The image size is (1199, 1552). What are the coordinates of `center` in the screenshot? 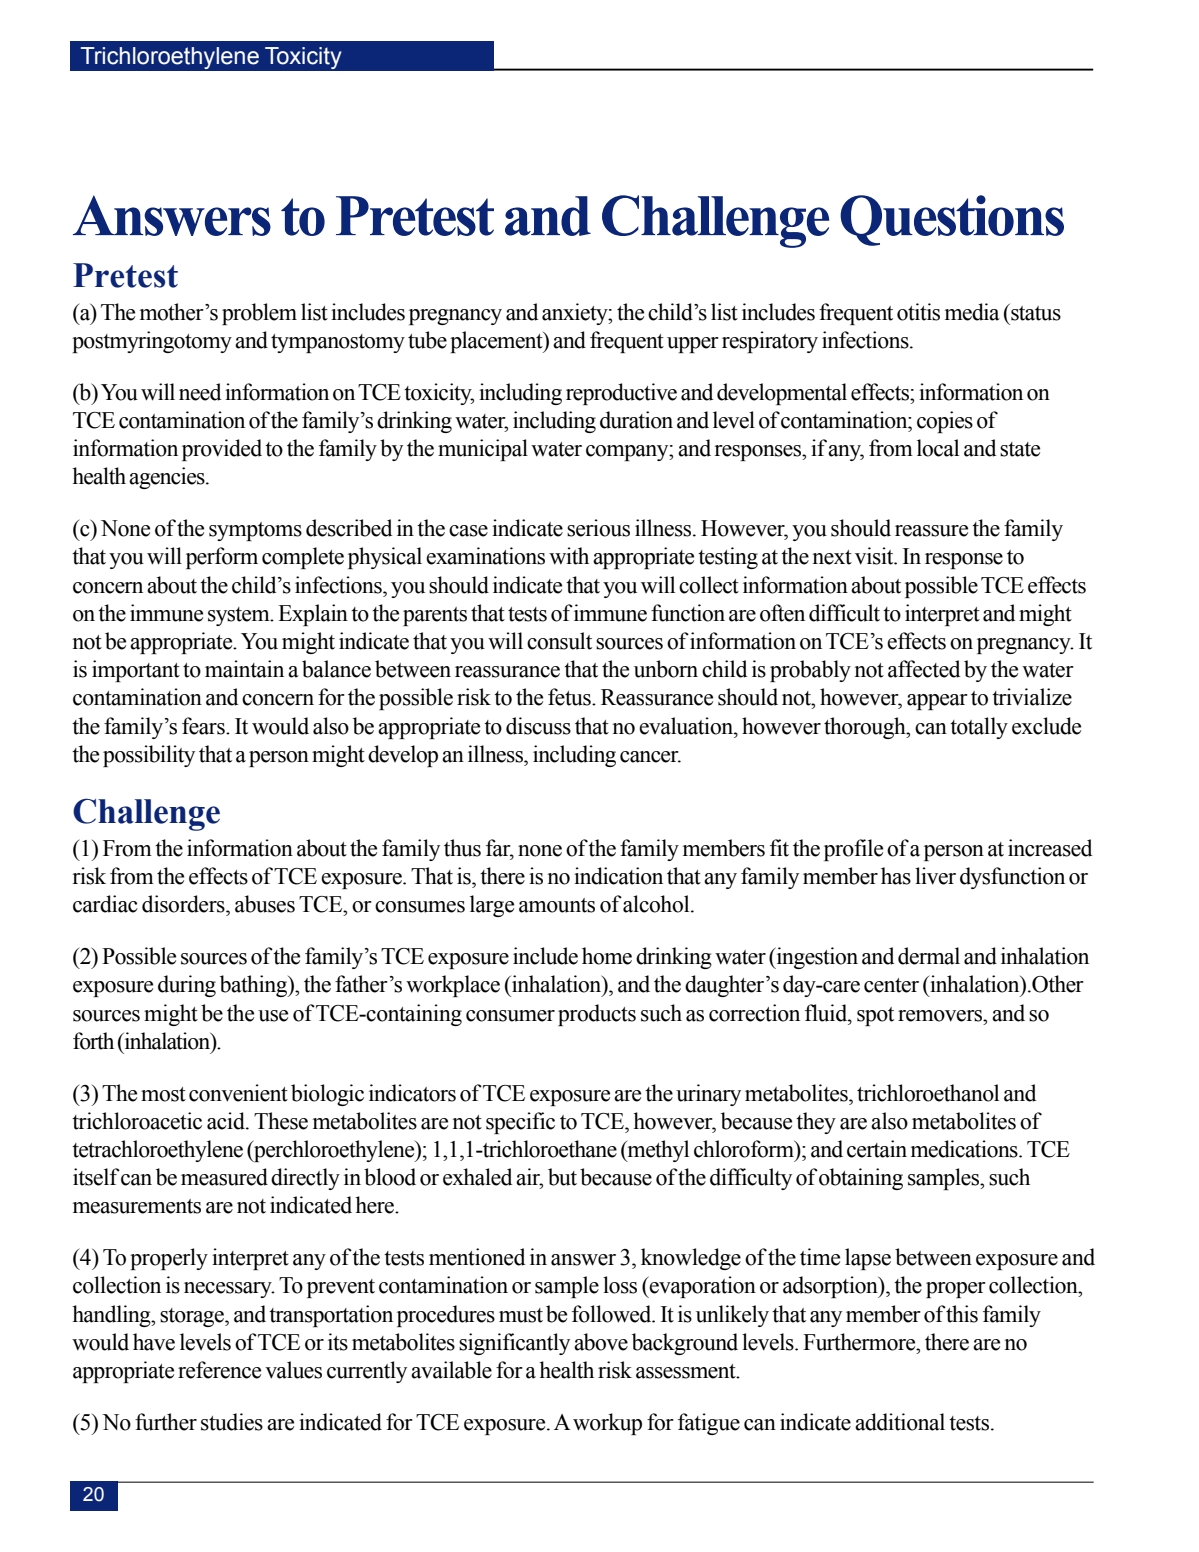 It's located at (891, 985).
